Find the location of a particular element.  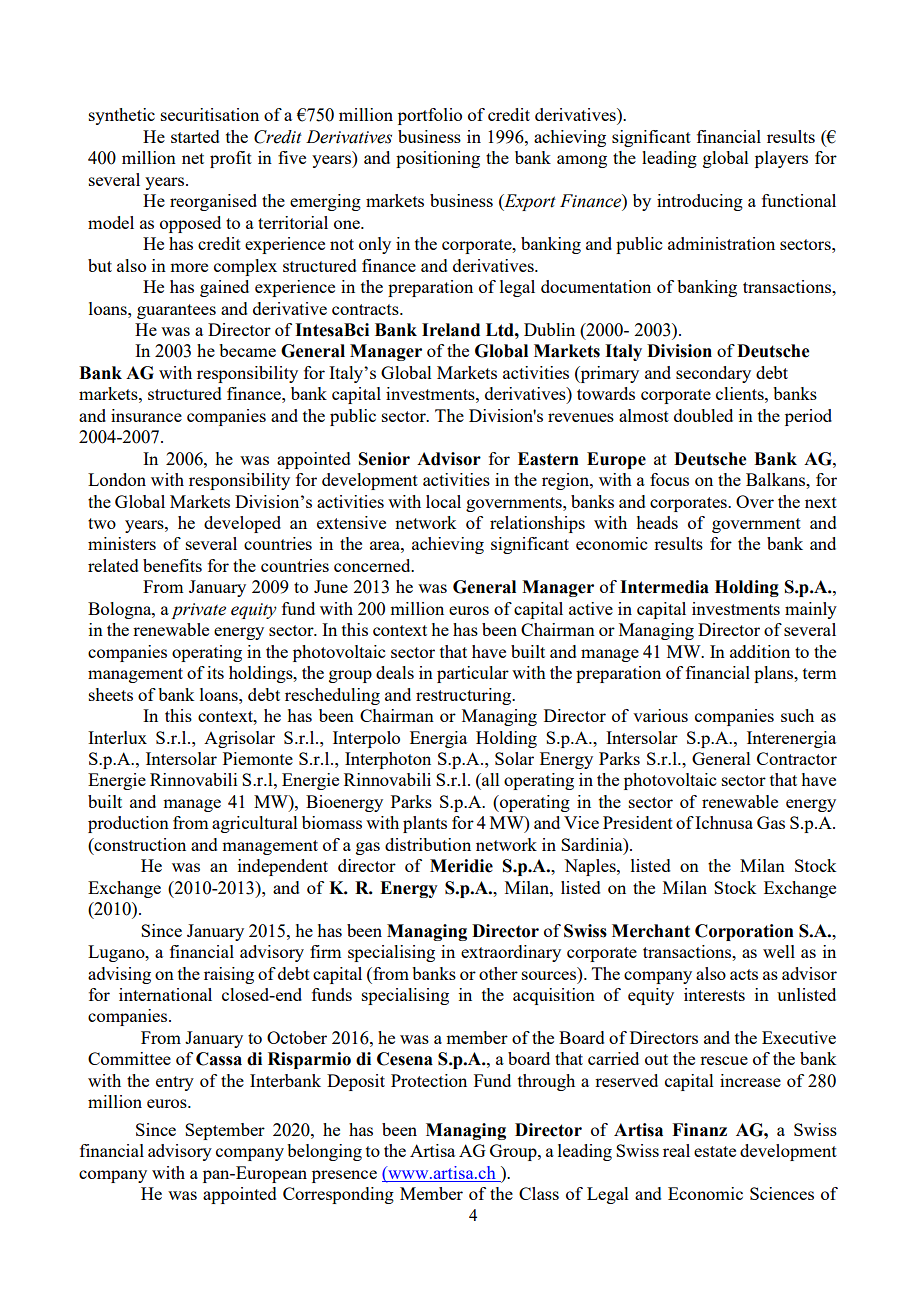

private is located at coordinates (198, 611).
